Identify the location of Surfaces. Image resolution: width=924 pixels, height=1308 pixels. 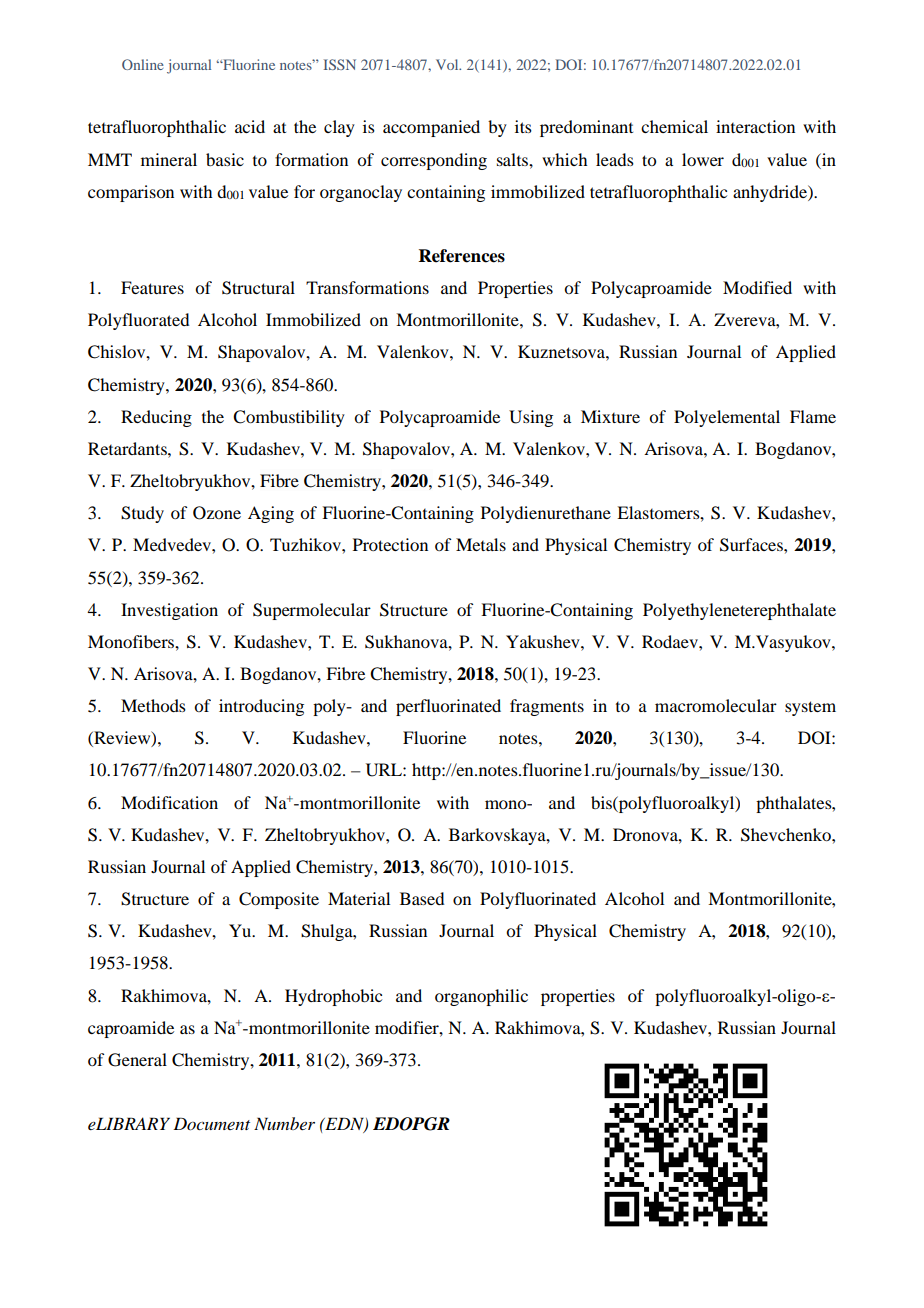
(752, 545).
